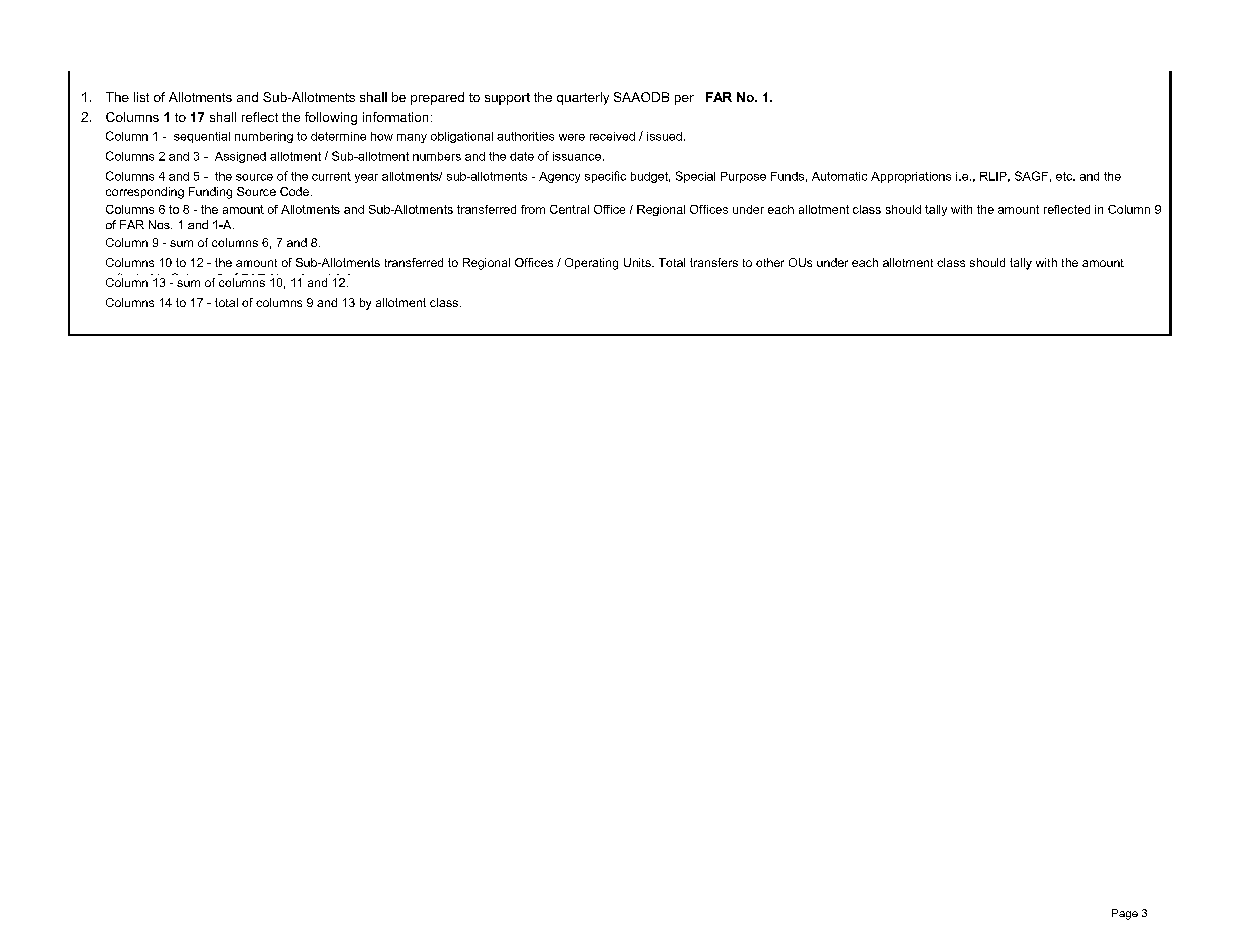  Describe the element at coordinates (638, 262) in the screenshot. I see `Units` at that location.
